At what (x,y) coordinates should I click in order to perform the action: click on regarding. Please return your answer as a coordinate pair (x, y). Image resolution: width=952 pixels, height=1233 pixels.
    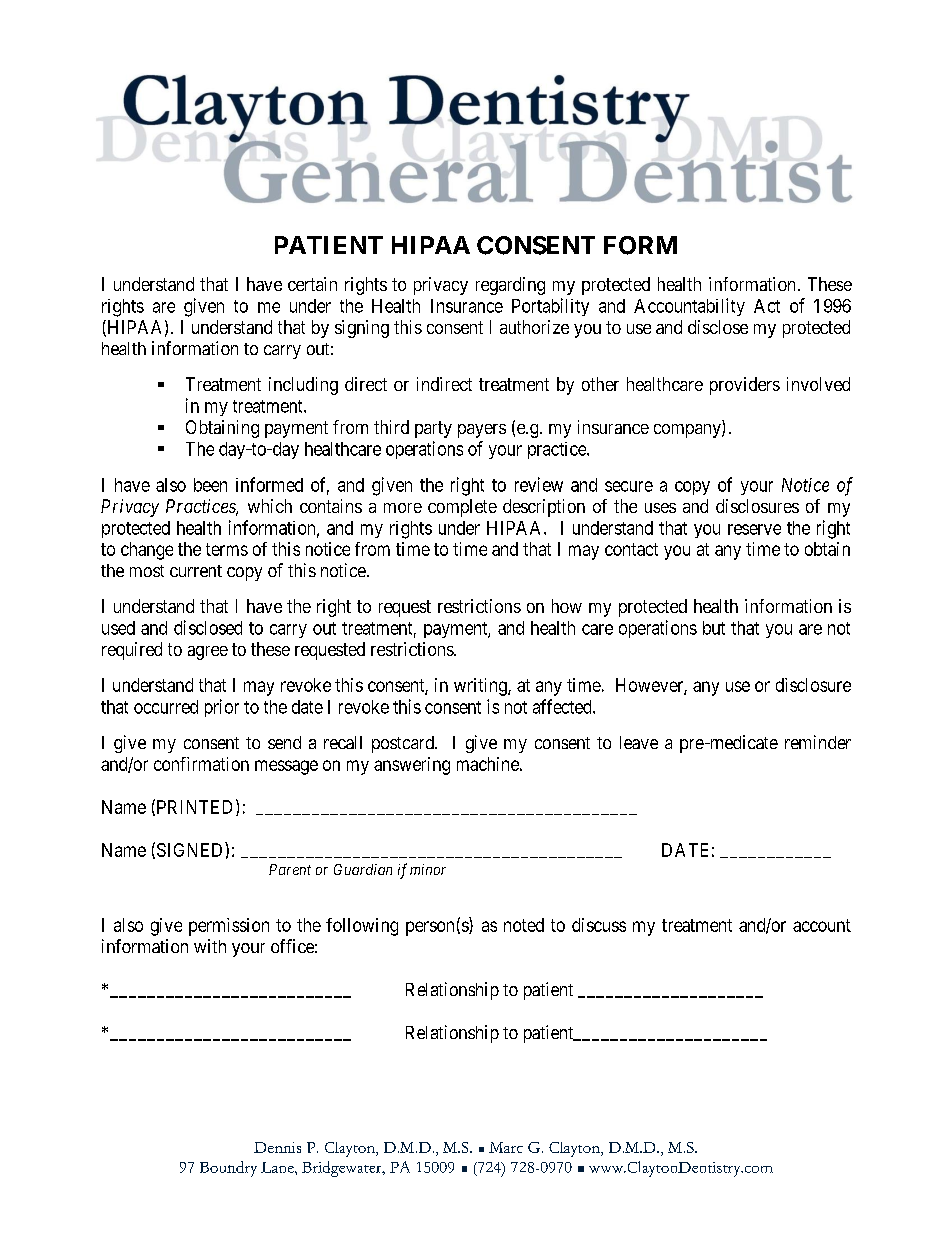
    Looking at the image, I should click on (510, 286).
